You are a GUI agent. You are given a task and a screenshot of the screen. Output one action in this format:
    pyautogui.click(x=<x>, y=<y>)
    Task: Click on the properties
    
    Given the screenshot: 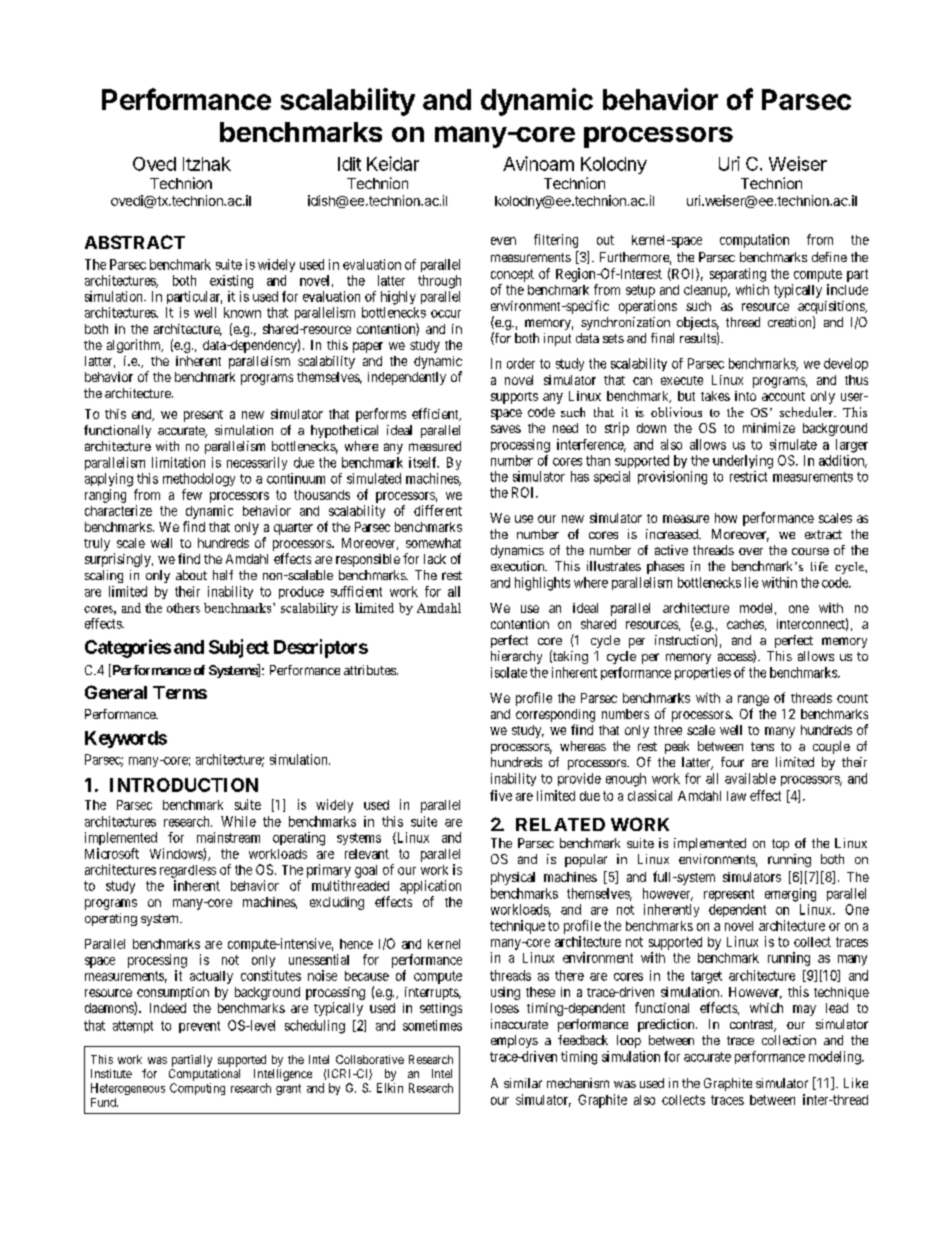 What is the action you would take?
    pyautogui.click(x=703, y=673)
